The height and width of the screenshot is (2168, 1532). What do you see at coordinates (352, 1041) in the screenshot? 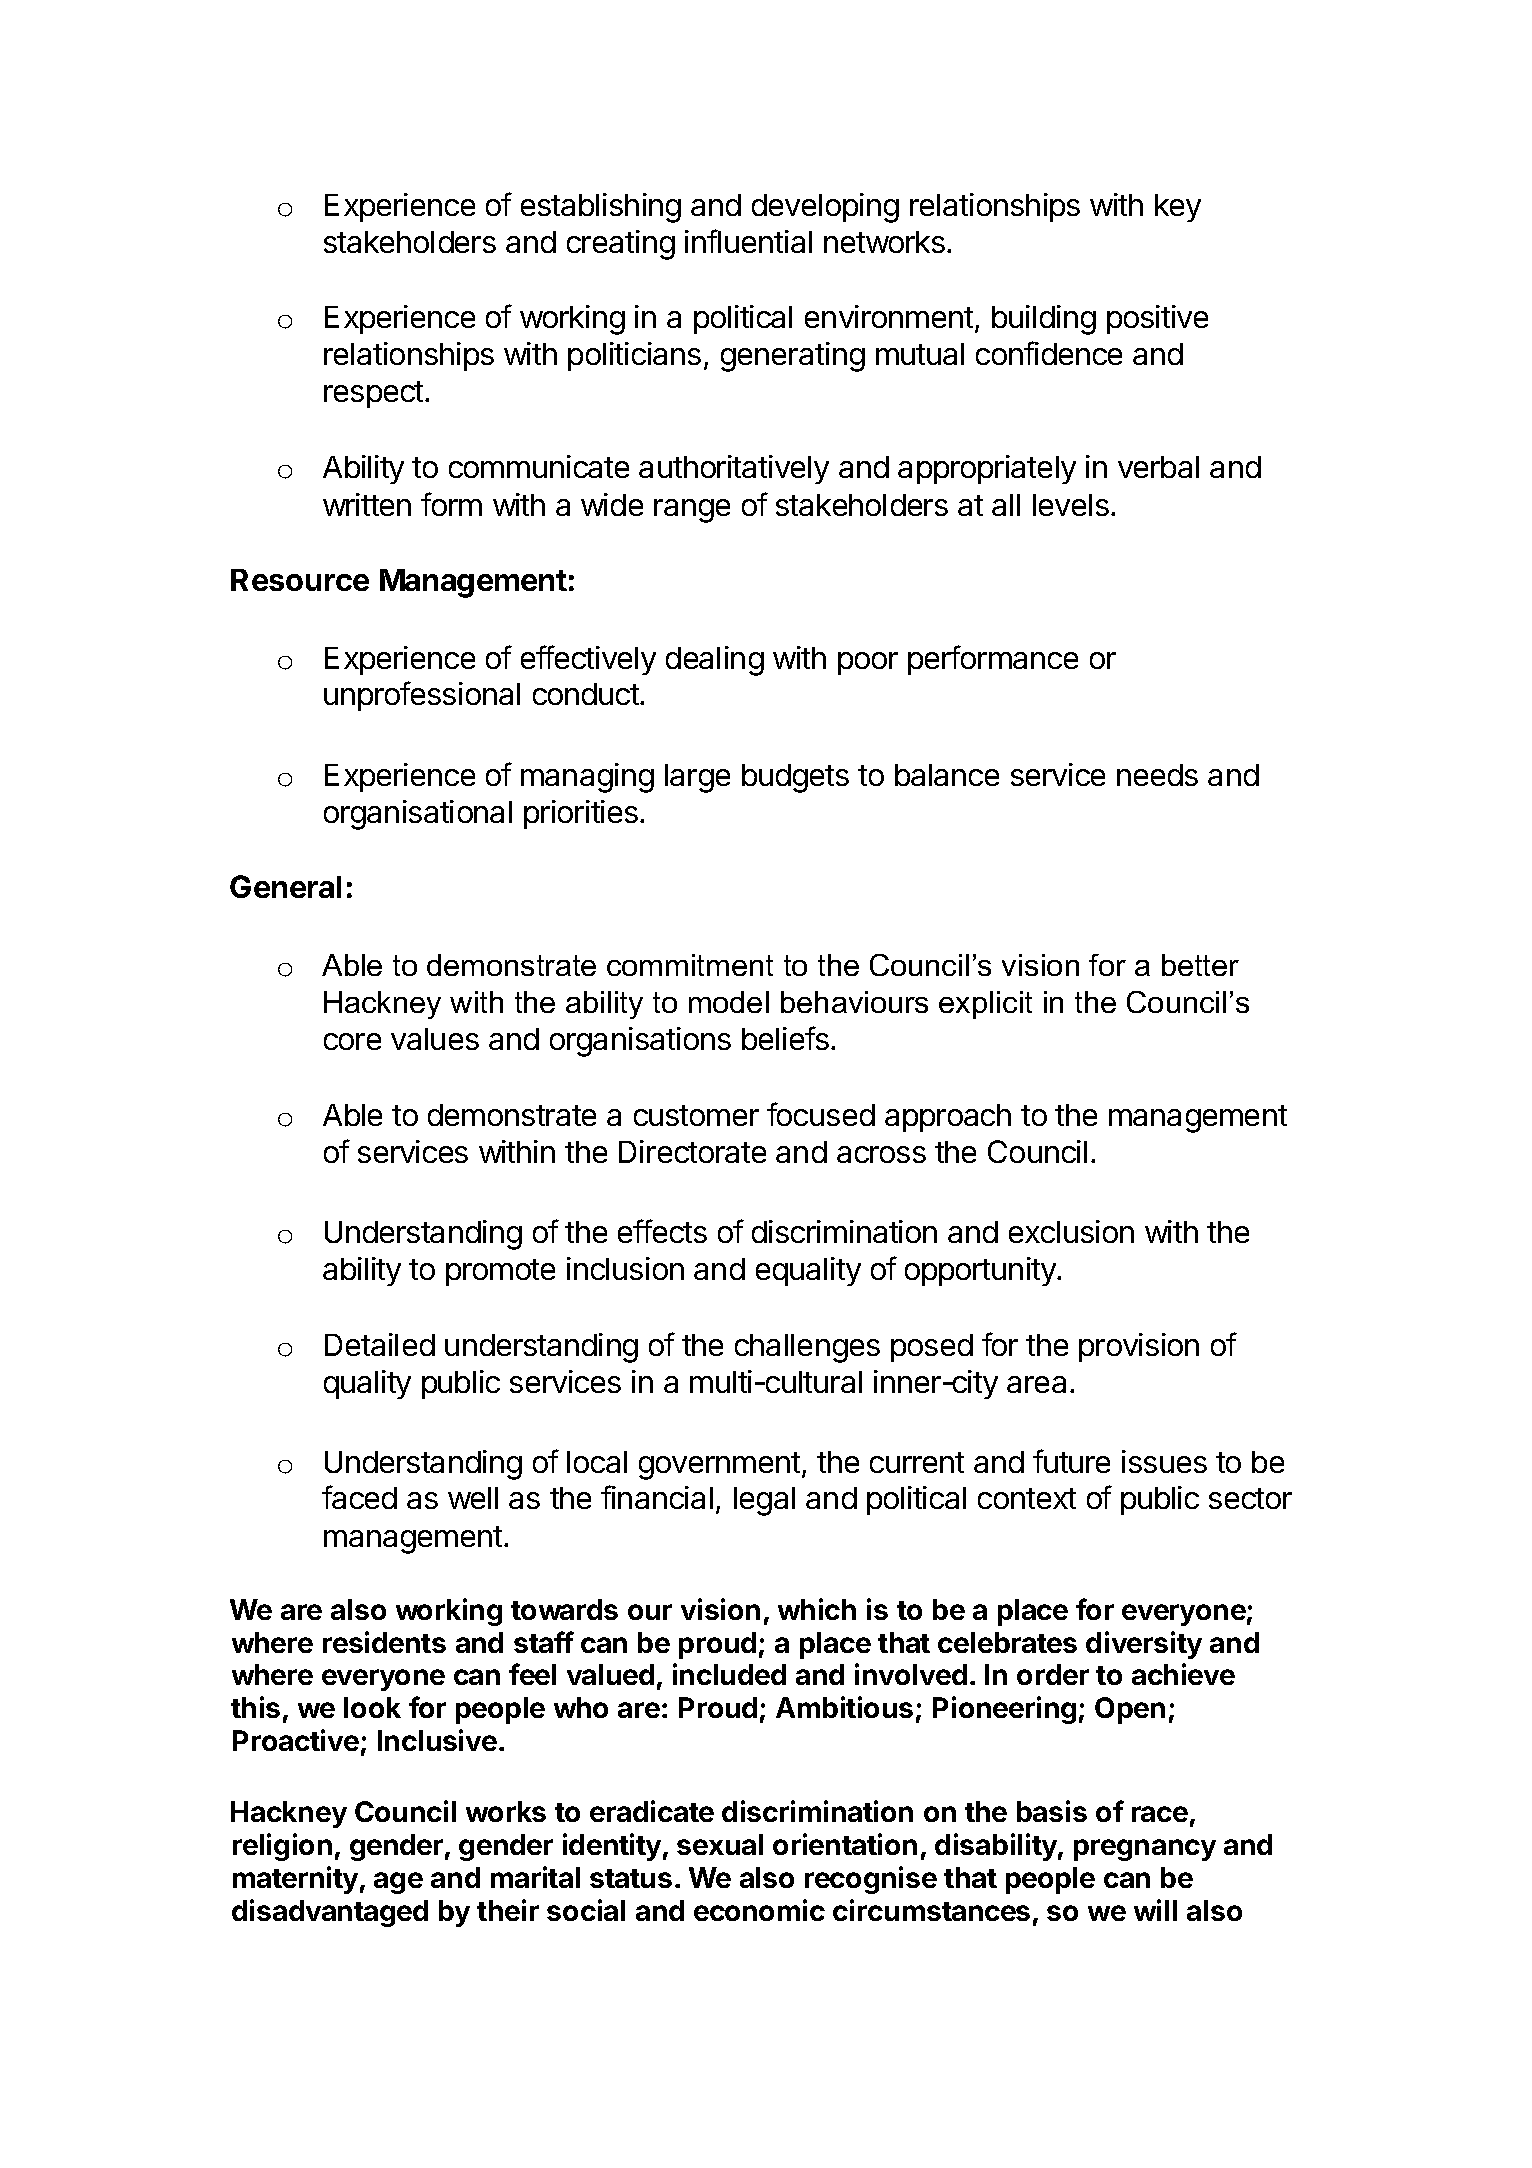
I see `core` at bounding box center [352, 1041].
